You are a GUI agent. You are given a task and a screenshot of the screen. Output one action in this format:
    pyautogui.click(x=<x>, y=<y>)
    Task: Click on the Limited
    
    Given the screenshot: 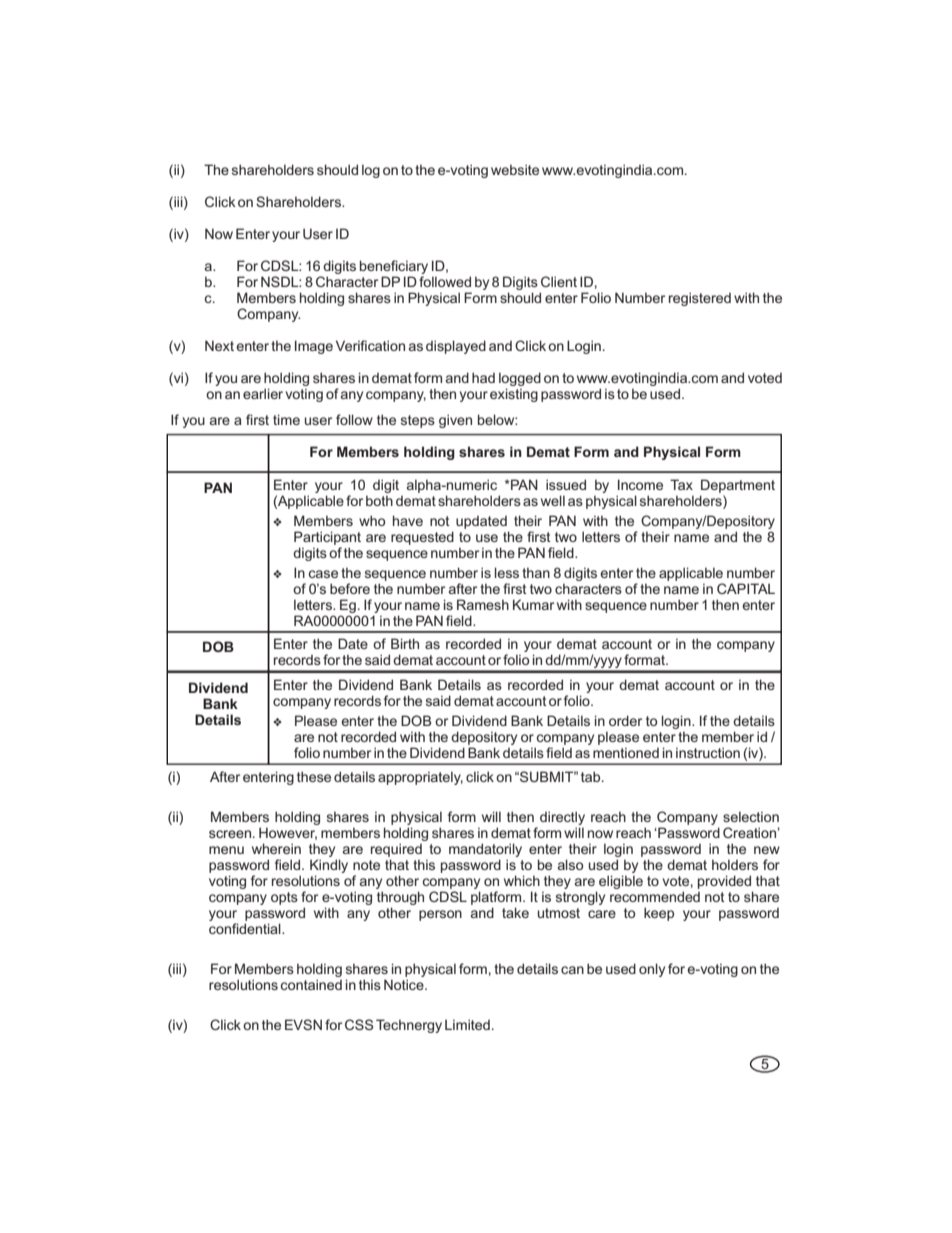 What is the action you would take?
    pyautogui.click(x=467, y=1024)
